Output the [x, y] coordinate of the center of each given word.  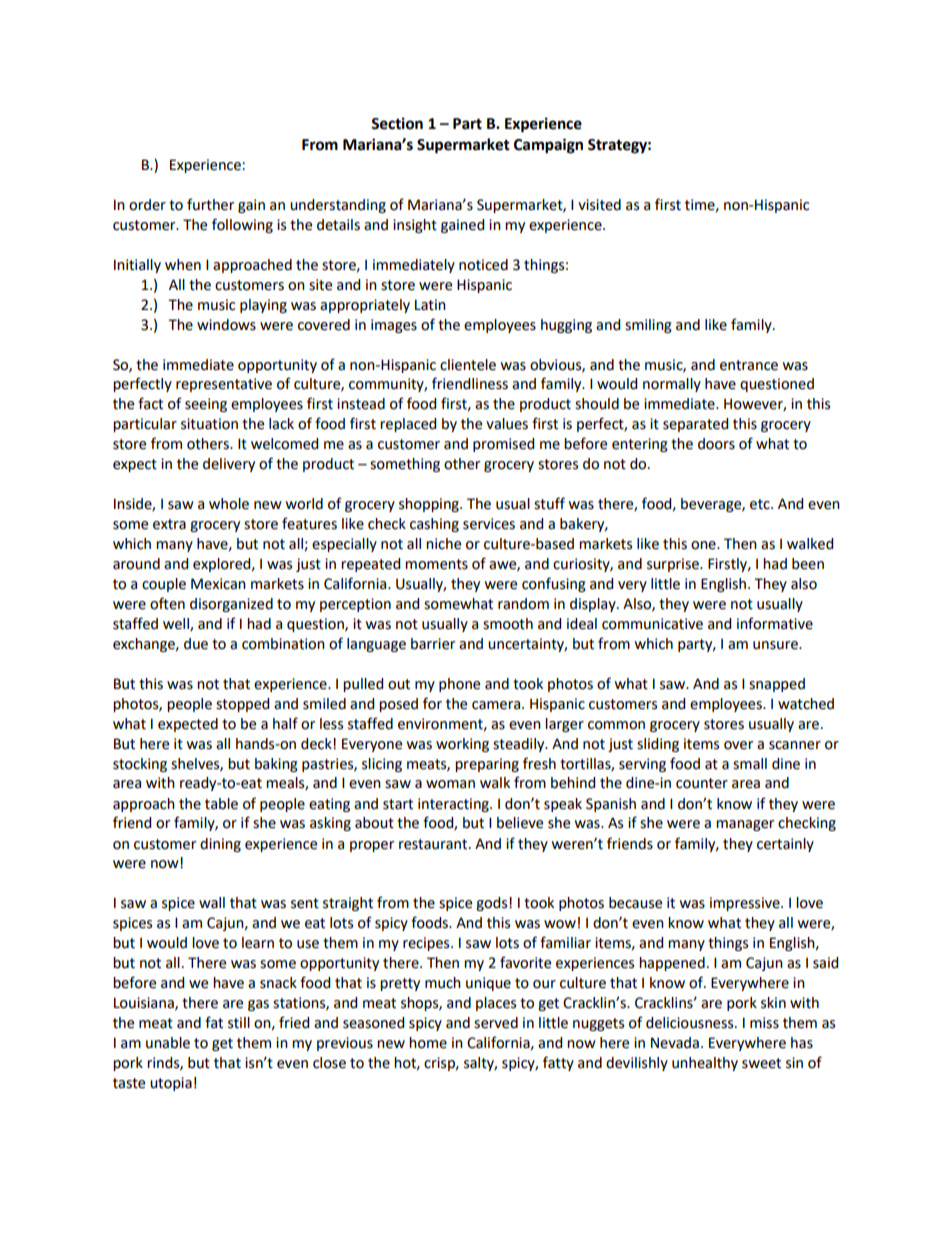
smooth [508, 624]
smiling [648, 326]
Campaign [548, 146]
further [210, 204]
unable [168, 1043]
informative [775, 623]
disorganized [231, 605]
